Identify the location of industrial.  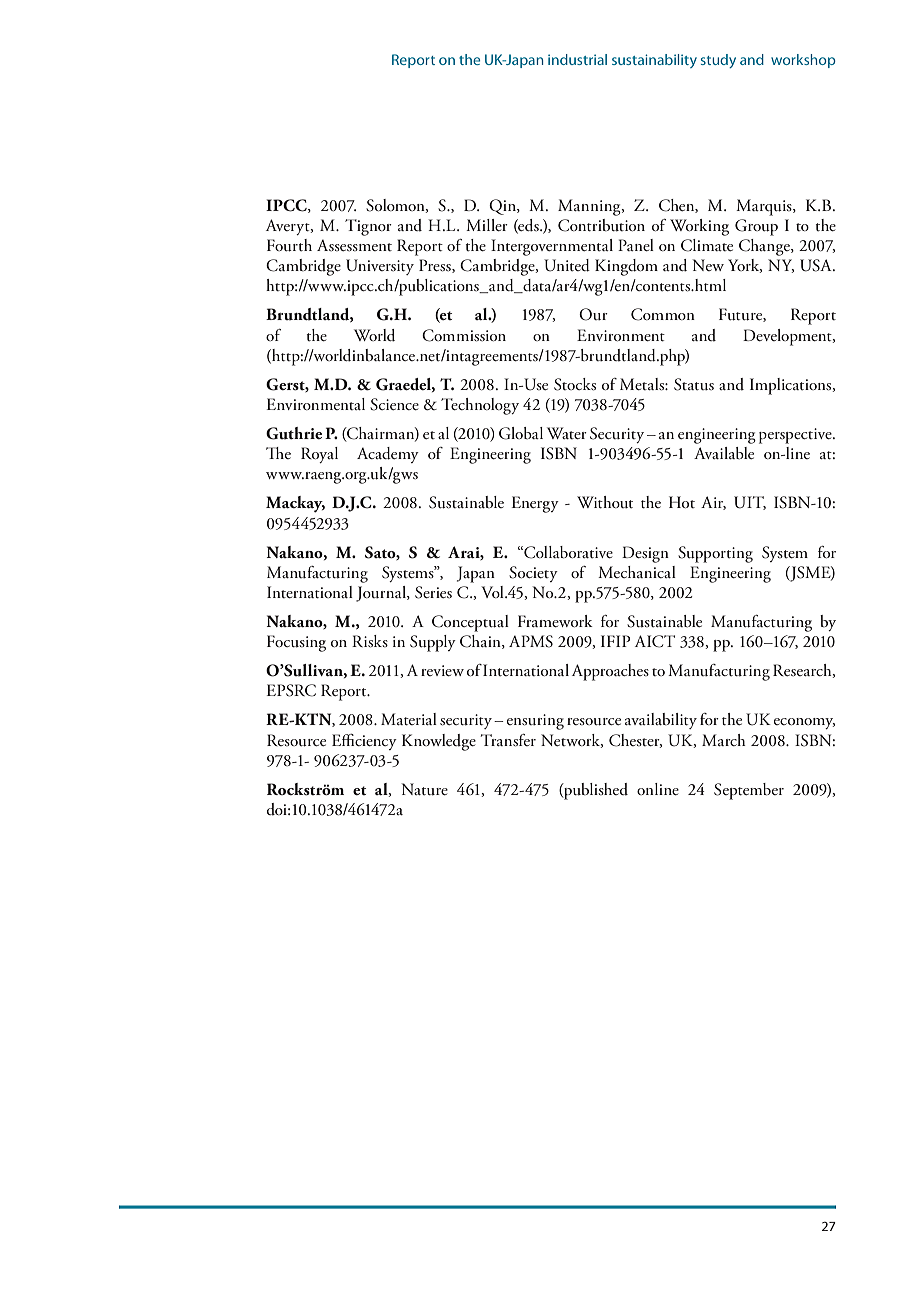
(577, 59).
